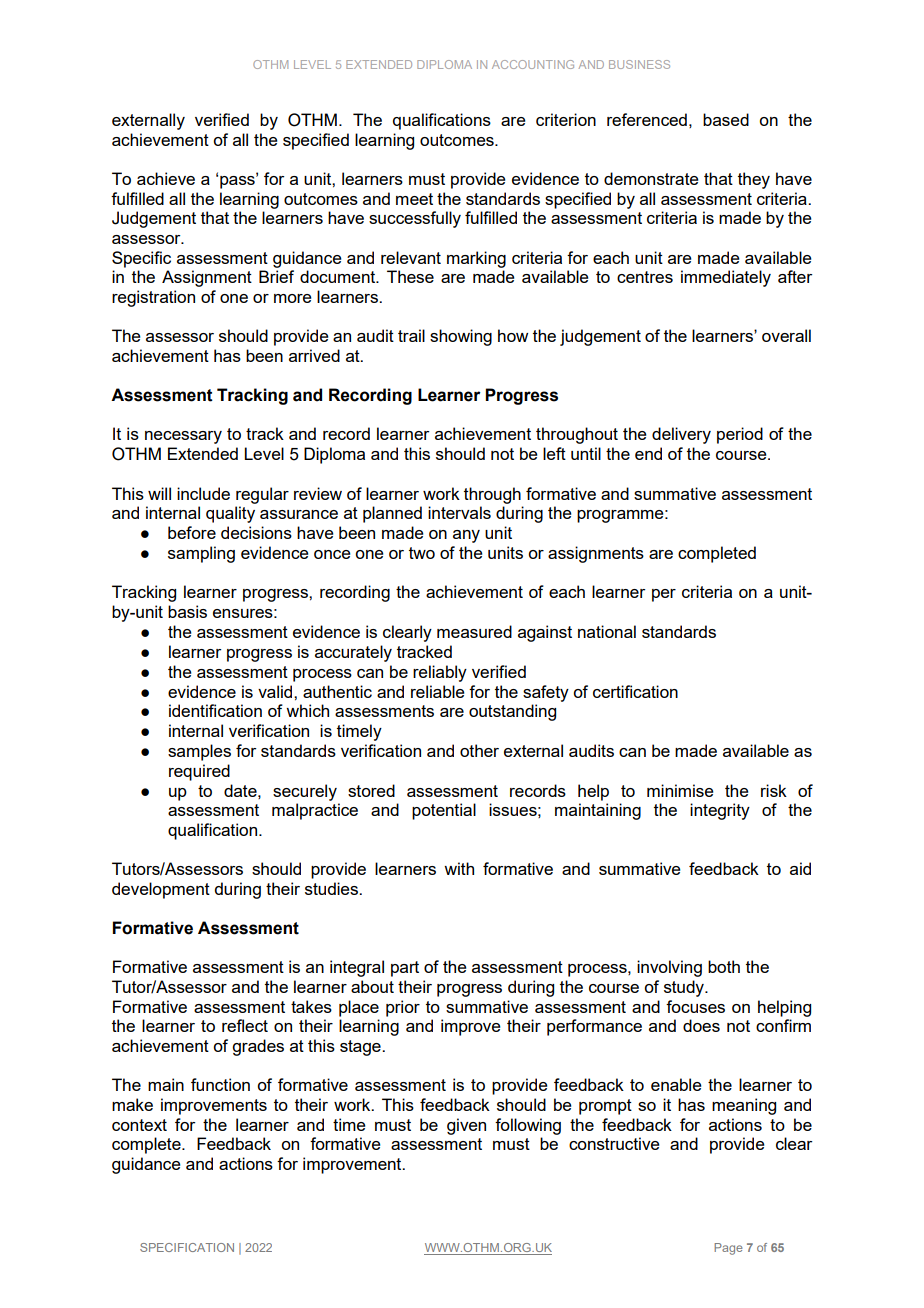  Describe the element at coordinates (466, 536) in the document. I see `any` at that location.
